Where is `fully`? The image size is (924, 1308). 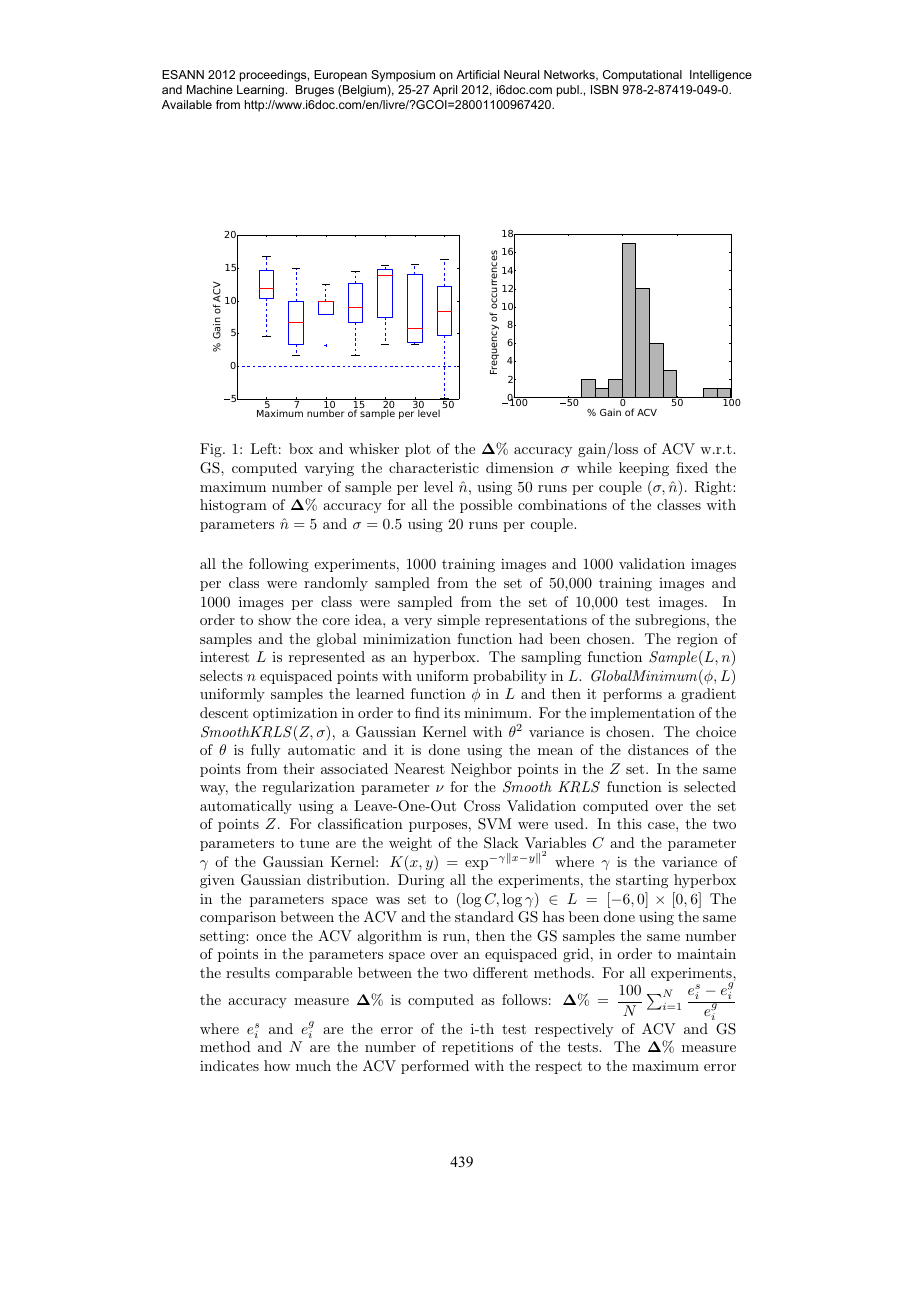
fully is located at coordinates (265, 751).
